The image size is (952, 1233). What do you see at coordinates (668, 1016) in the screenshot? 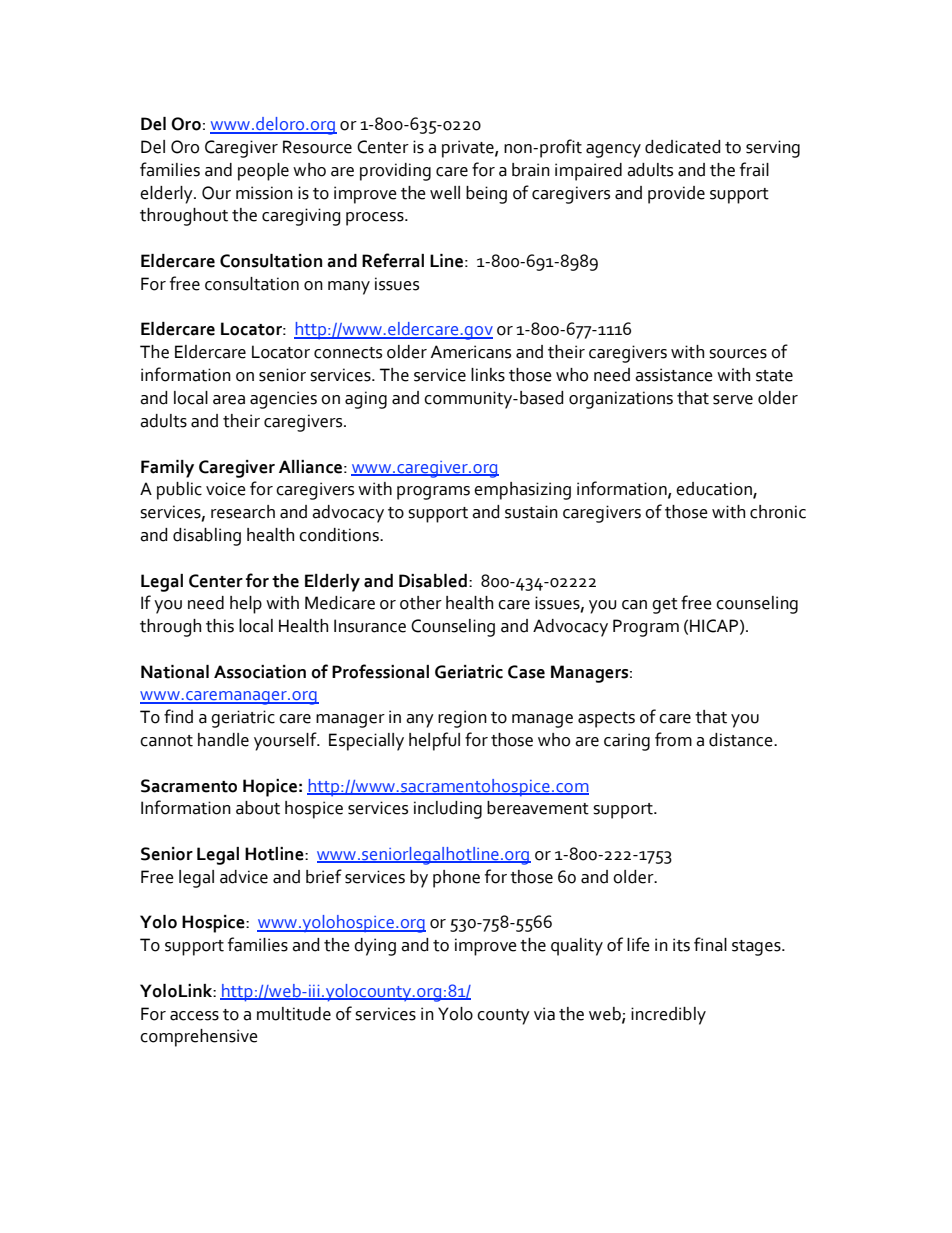
I see `incredibly` at bounding box center [668, 1016].
